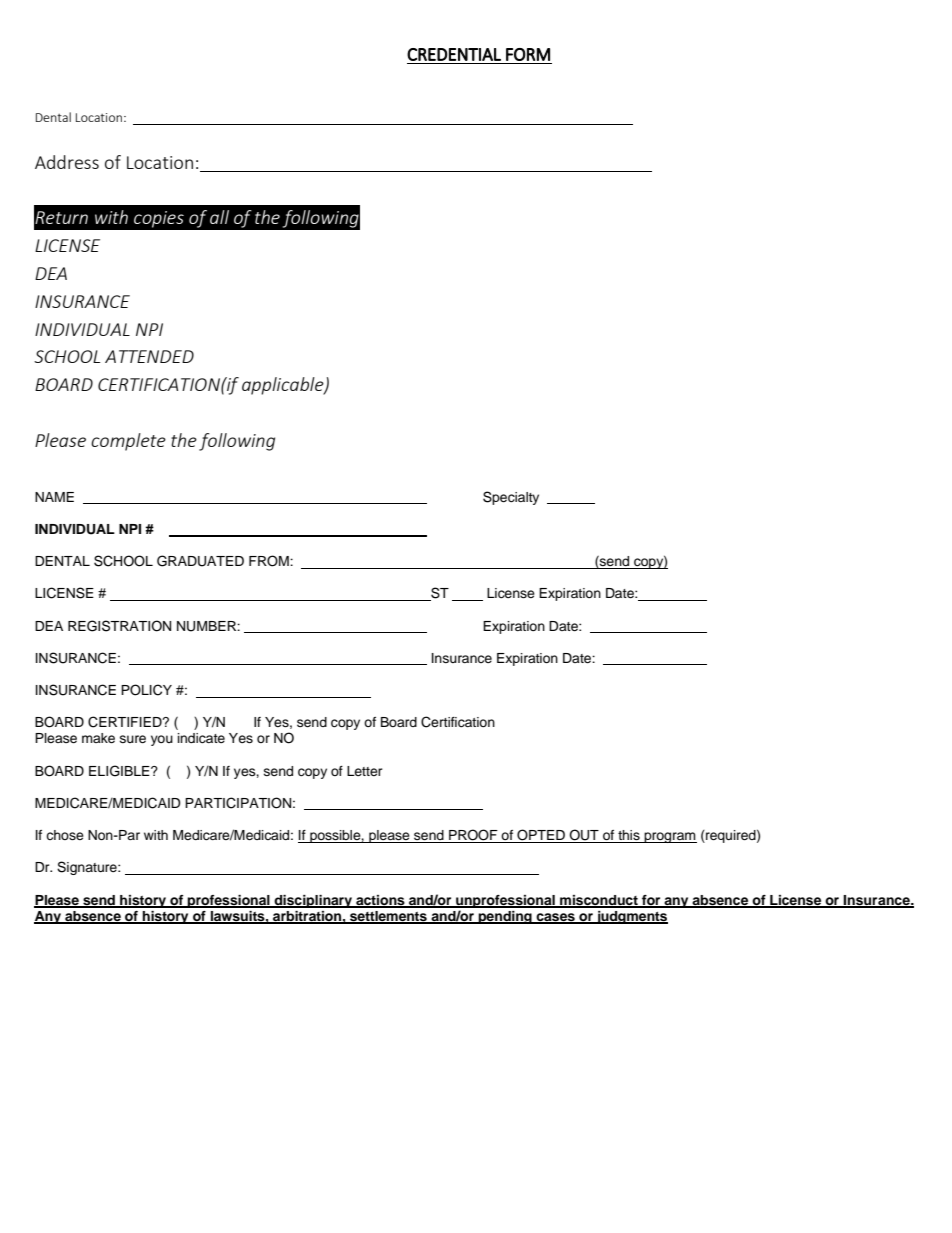 The image size is (952, 1233). Describe the element at coordinates (65, 835) in the screenshot. I see `chose` at that location.
